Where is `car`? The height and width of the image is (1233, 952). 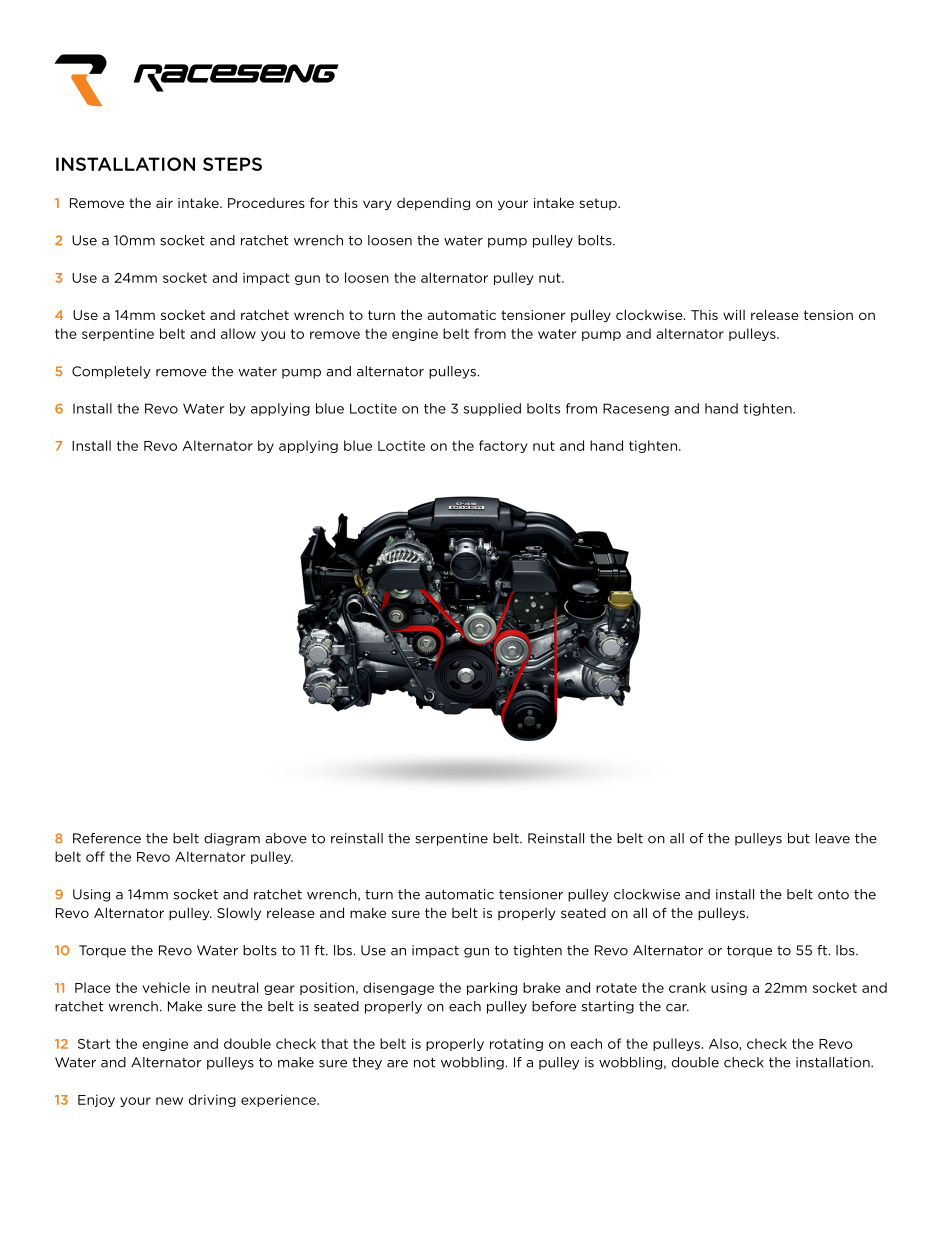 car is located at coordinates (677, 1008).
